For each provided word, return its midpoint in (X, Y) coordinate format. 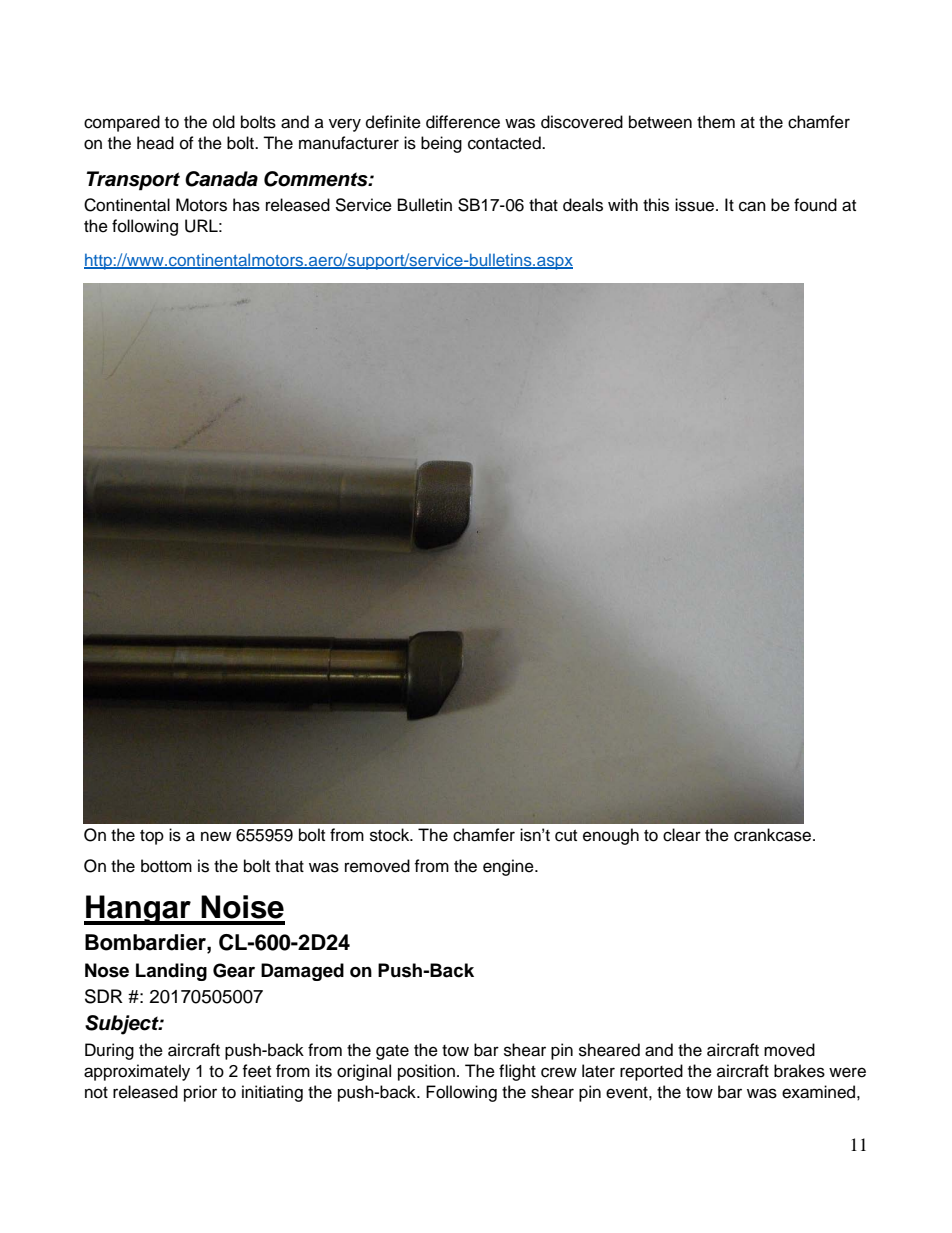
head (155, 143)
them (716, 122)
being (441, 144)
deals (583, 205)
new (216, 836)
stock (391, 835)
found (815, 205)
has (246, 205)
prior (200, 1093)
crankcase (774, 835)
